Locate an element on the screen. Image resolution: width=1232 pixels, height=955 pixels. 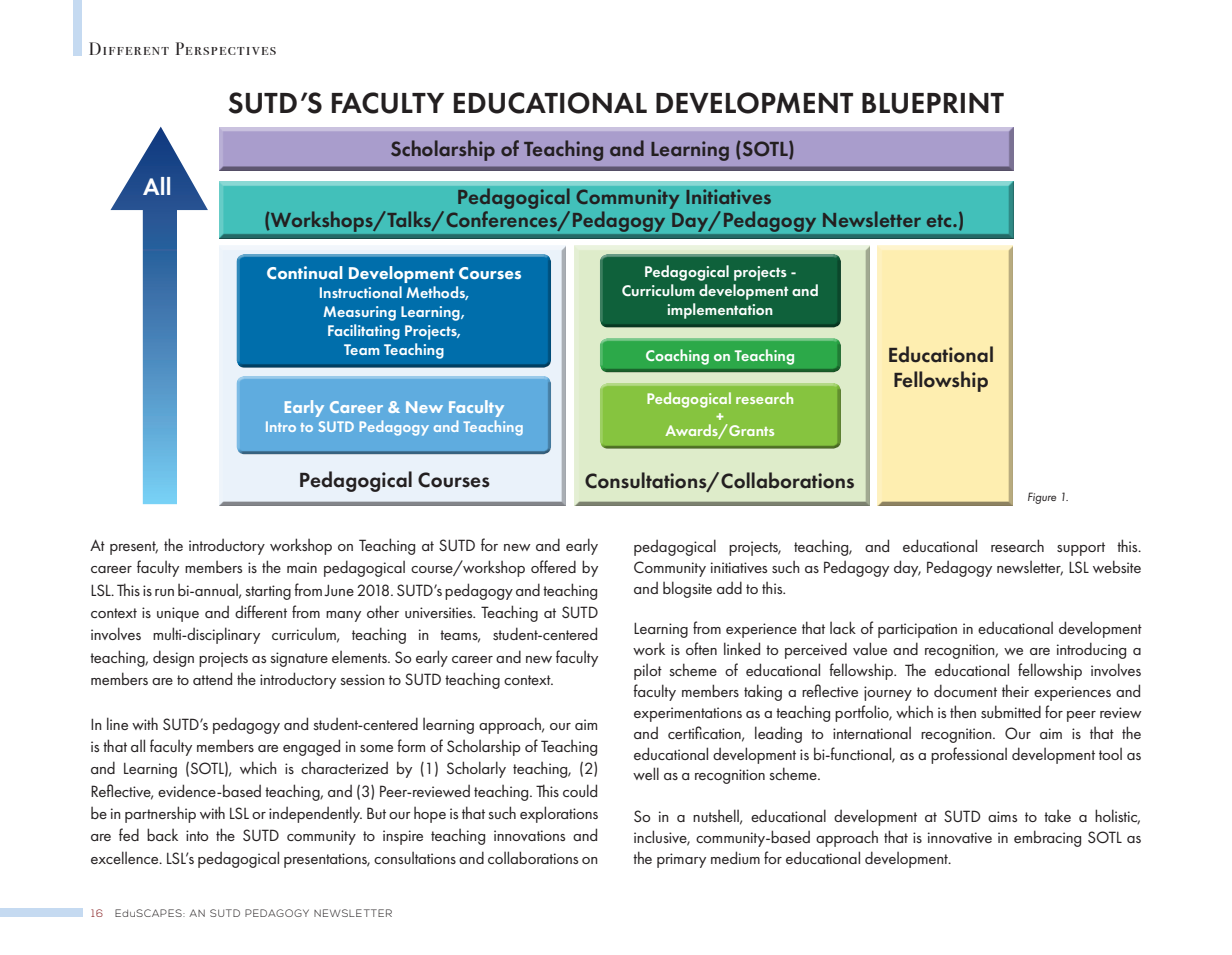
innovative is located at coordinates (960, 837).
